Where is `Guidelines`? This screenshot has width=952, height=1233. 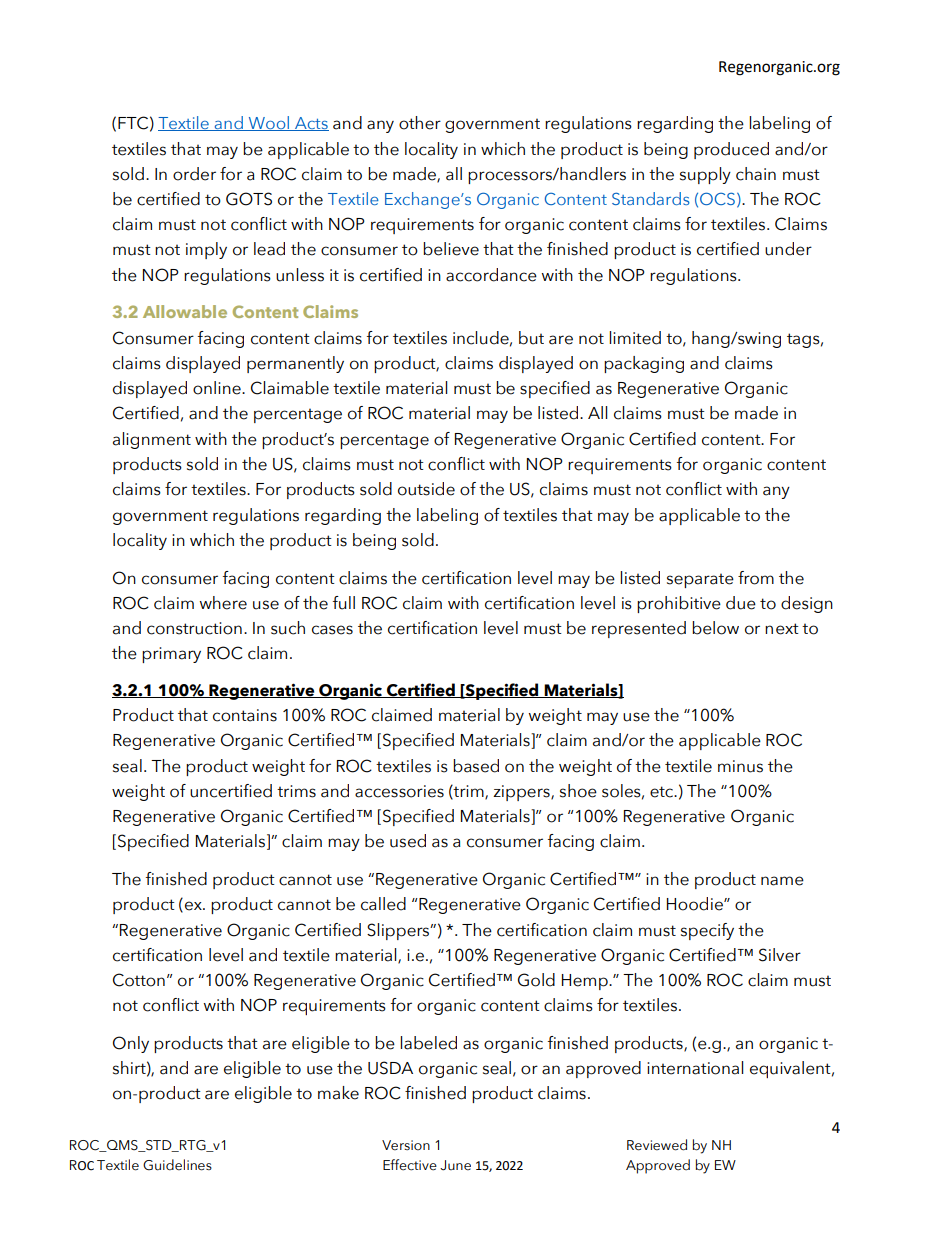 Guidelines is located at coordinates (177, 1165).
